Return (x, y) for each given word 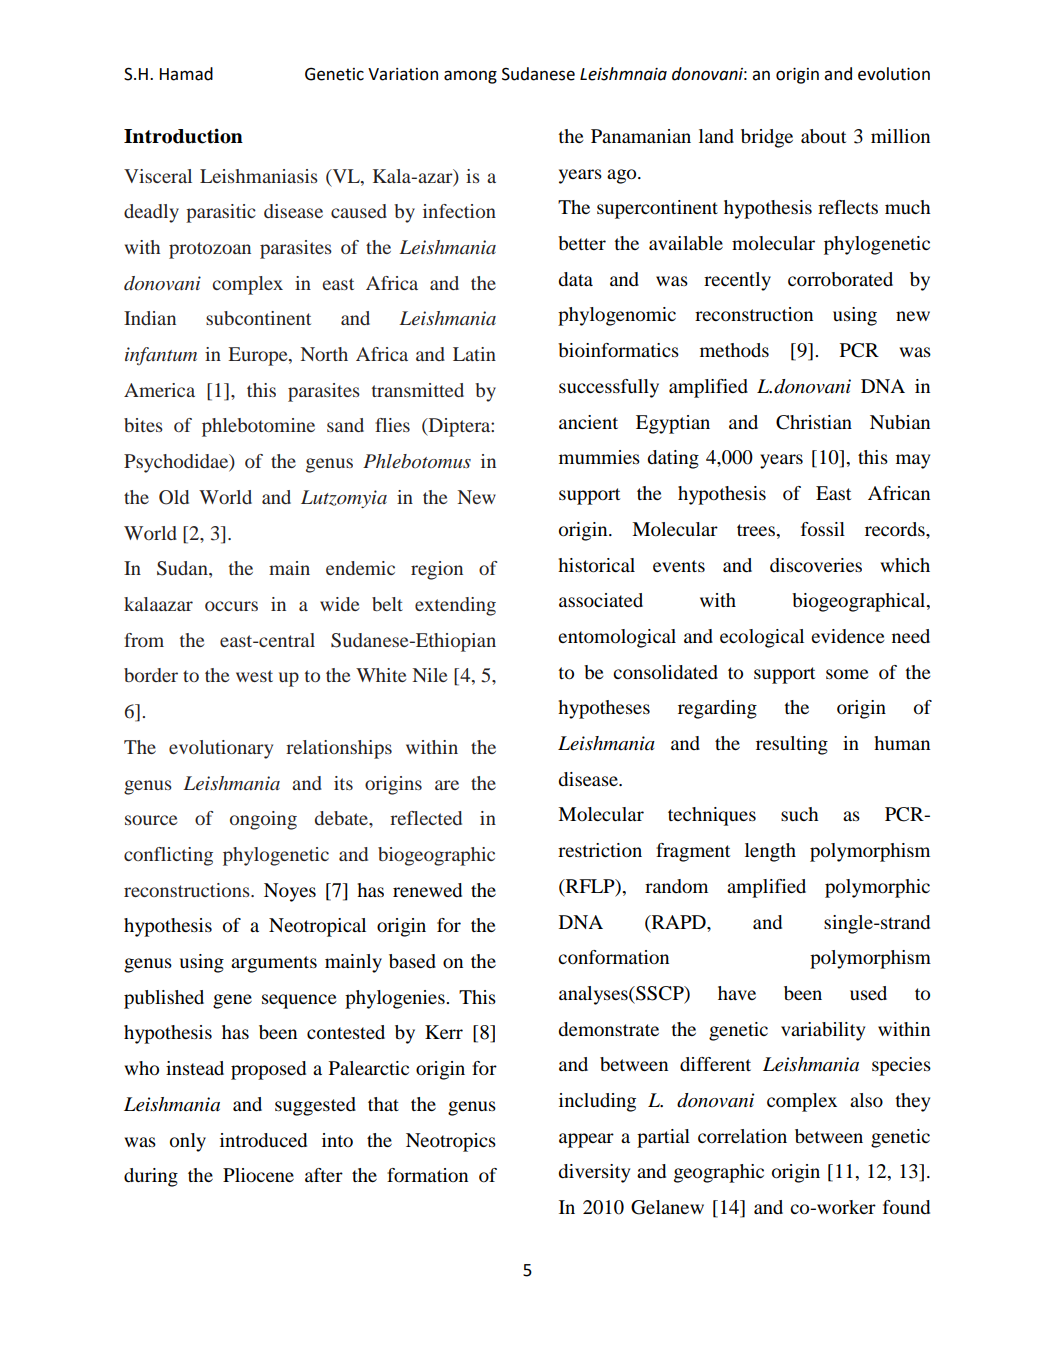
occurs (231, 606)
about (823, 136)
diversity (594, 1173)
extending (455, 606)
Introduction (183, 136)
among (470, 77)
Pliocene (258, 1175)
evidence (848, 636)
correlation (742, 1136)
